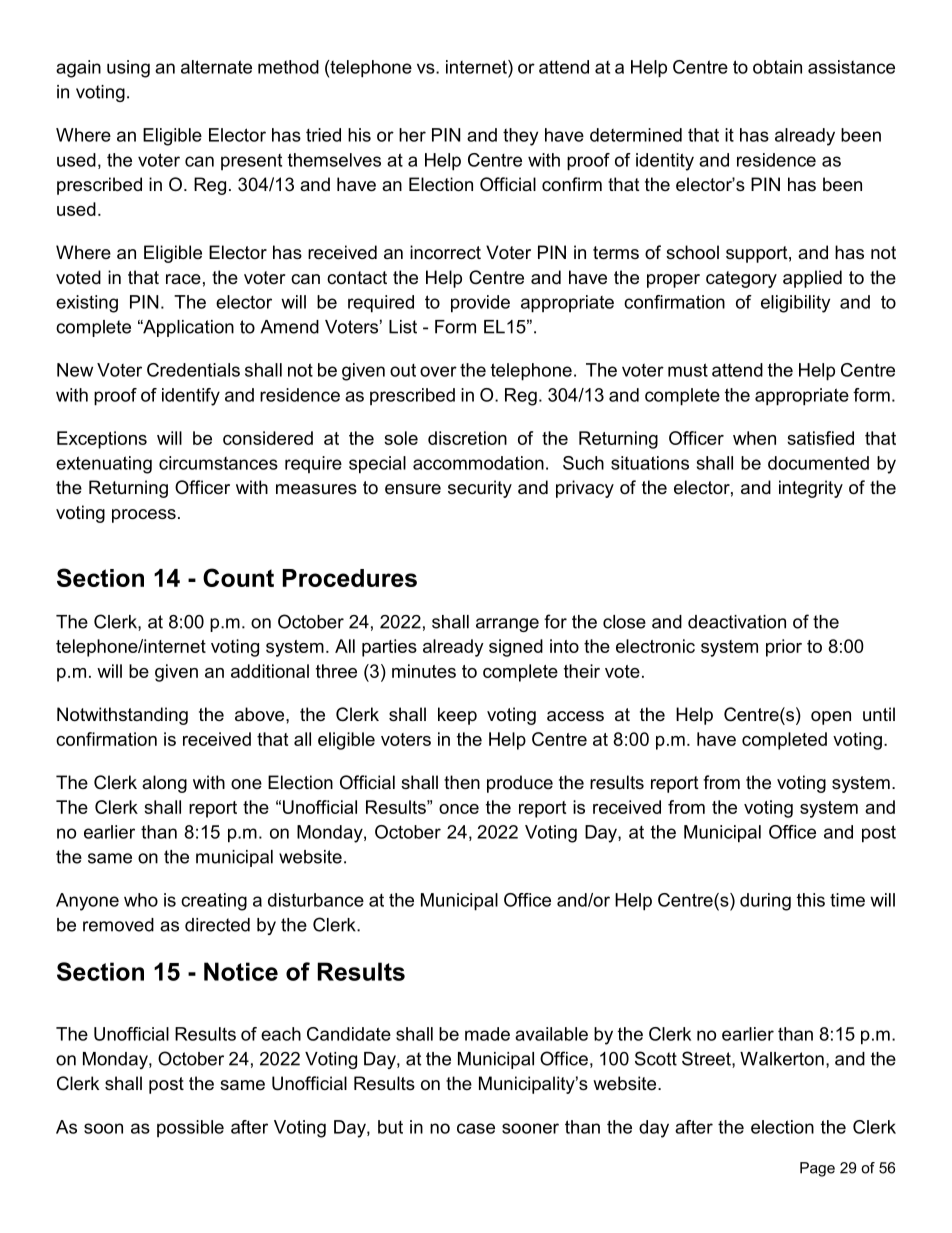 The height and width of the screenshot is (1233, 952). Describe the element at coordinates (190, 1128) in the screenshot. I see `possible` at that location.
